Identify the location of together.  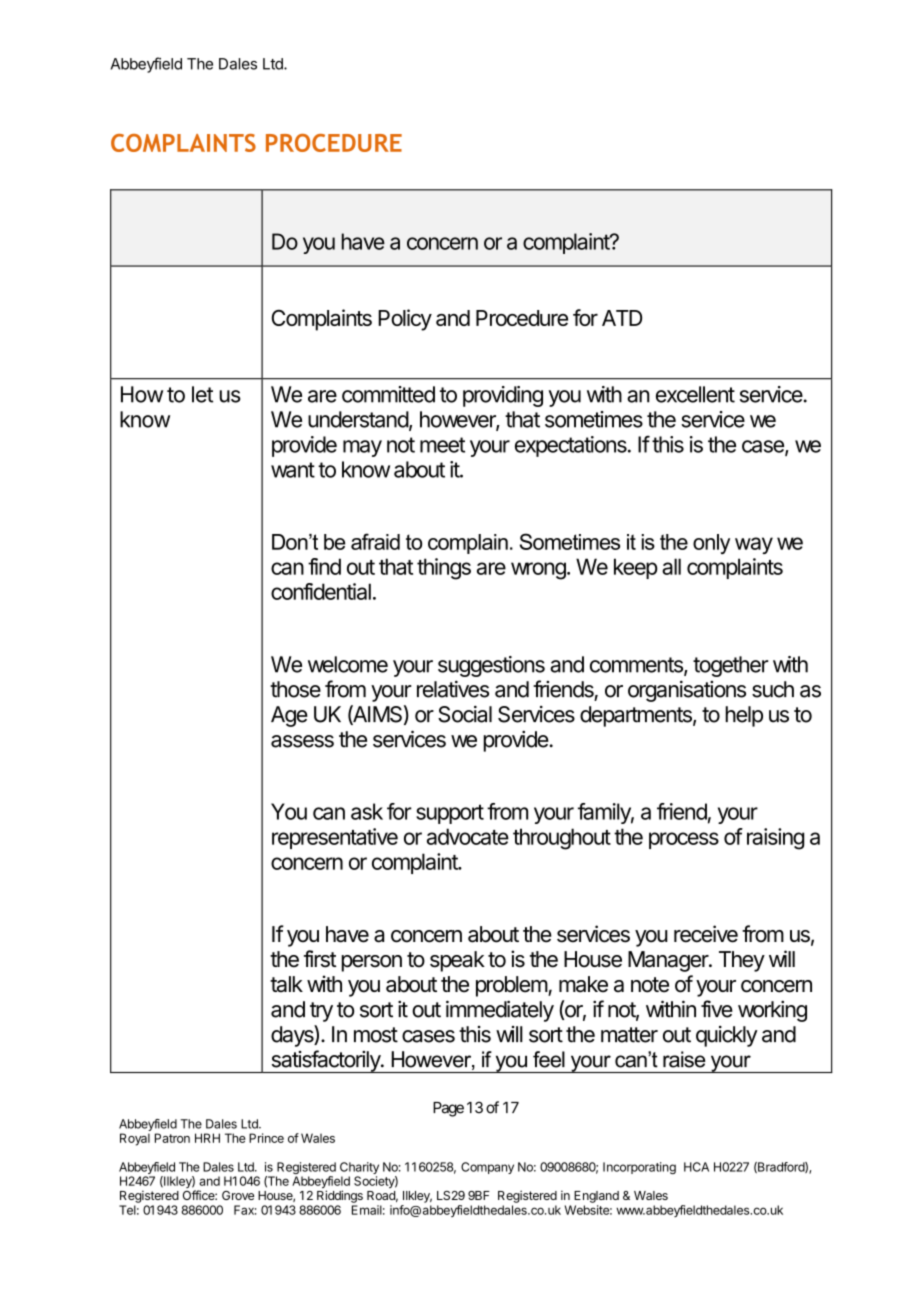
(731, 666).
